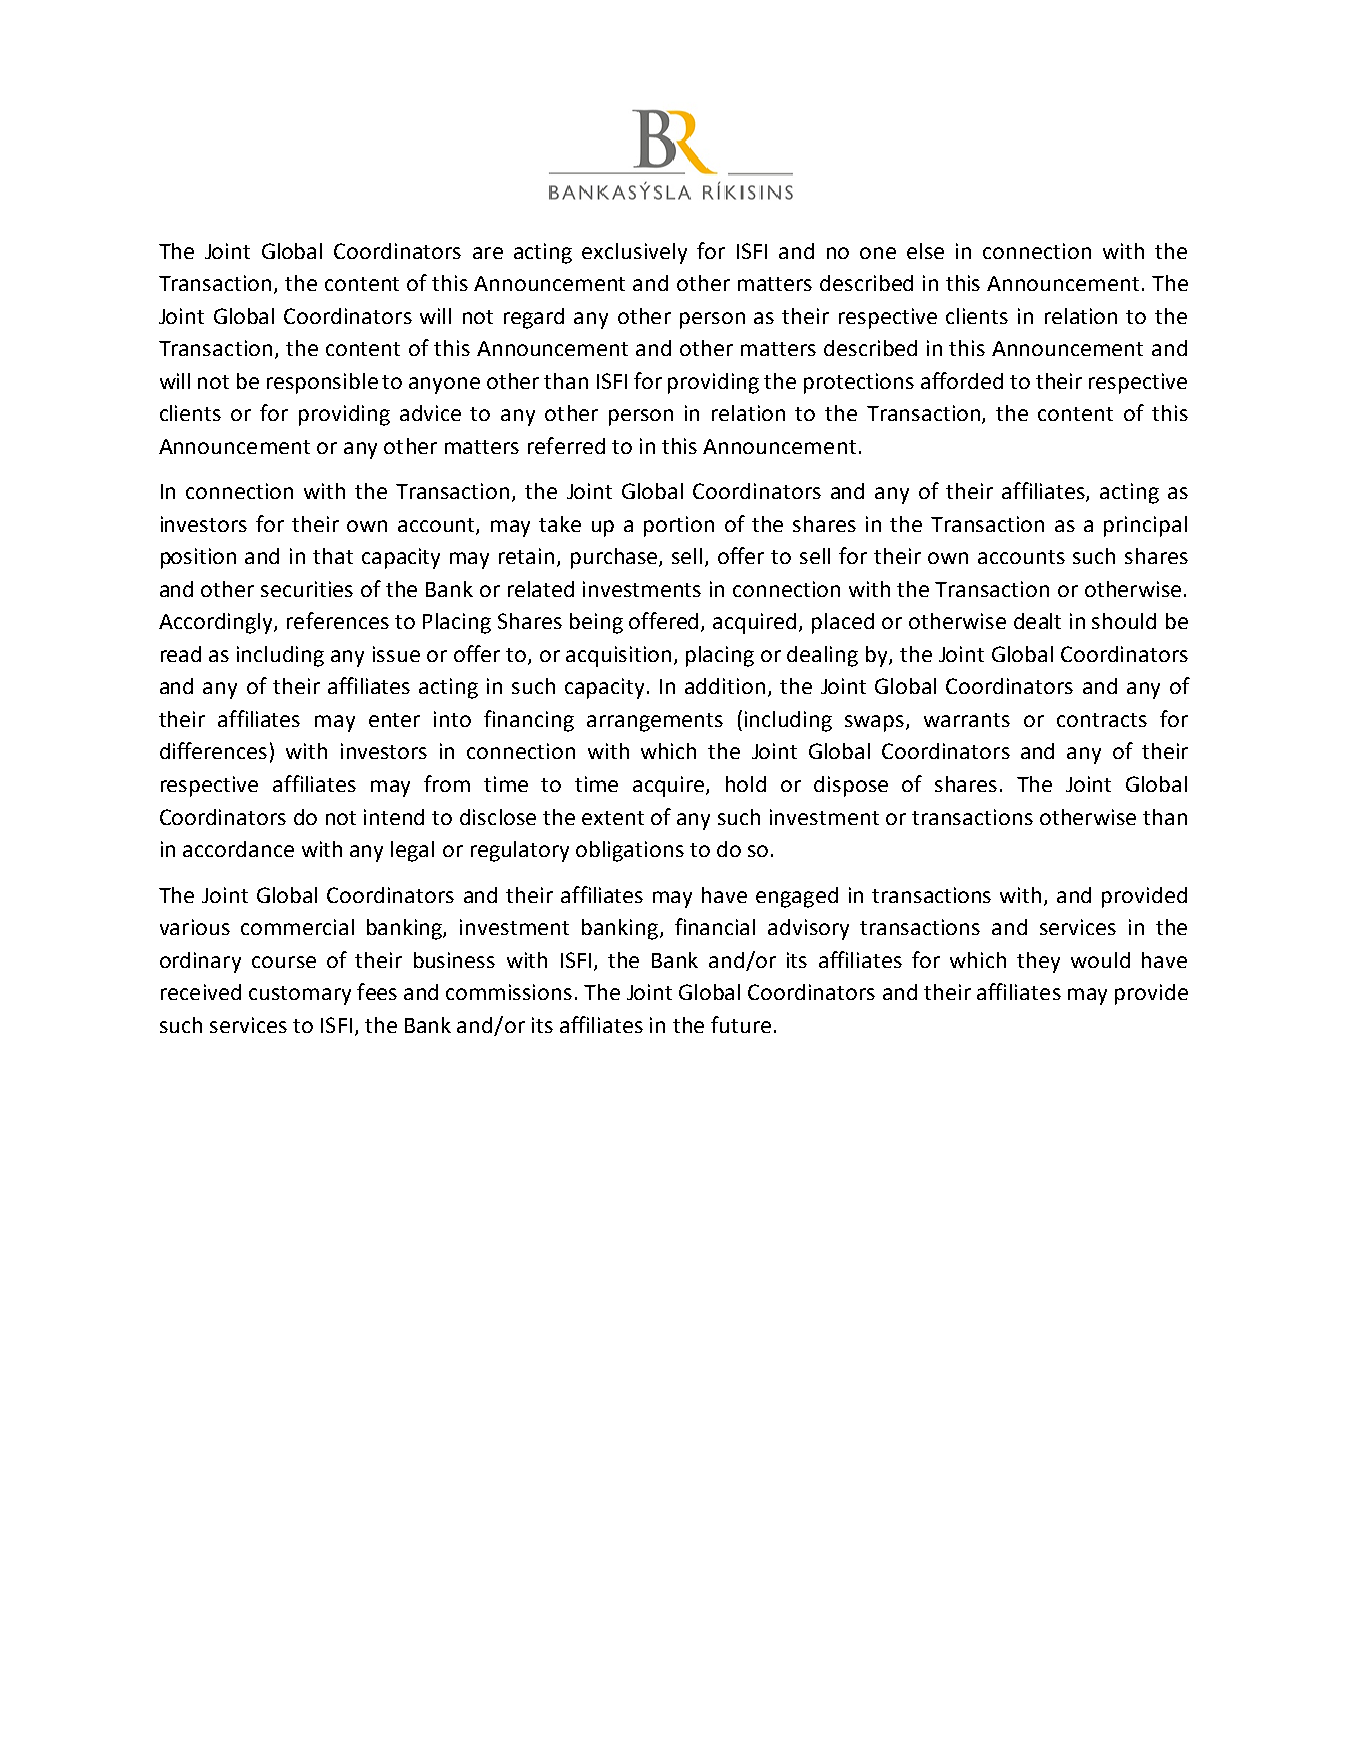 The height and width of the document is (1743, 1347). What do you see at coordinates (300, 995) in the document?
I see `customary` at bounding box center [300, 995].
